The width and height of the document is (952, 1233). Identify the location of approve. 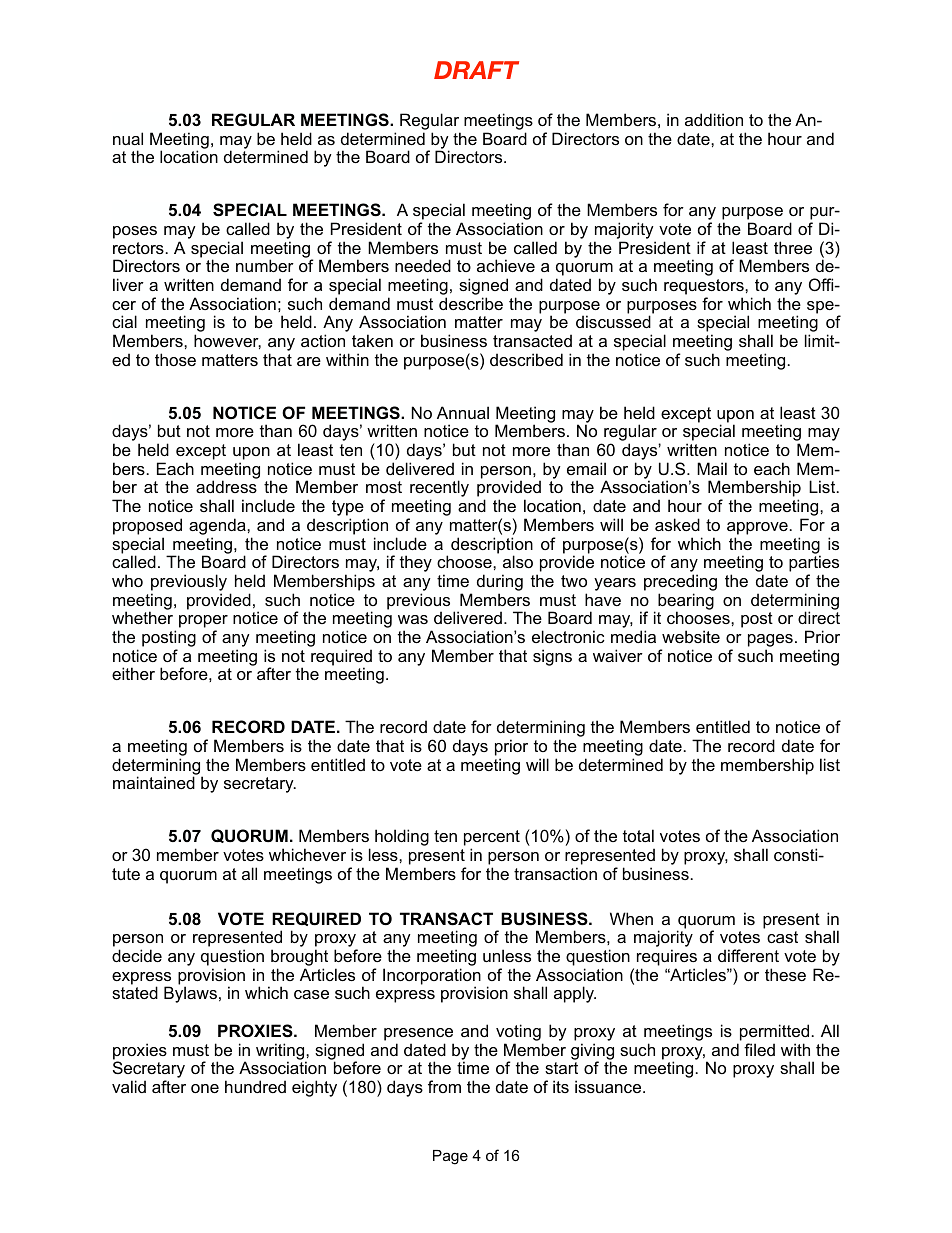
(757, 528).
